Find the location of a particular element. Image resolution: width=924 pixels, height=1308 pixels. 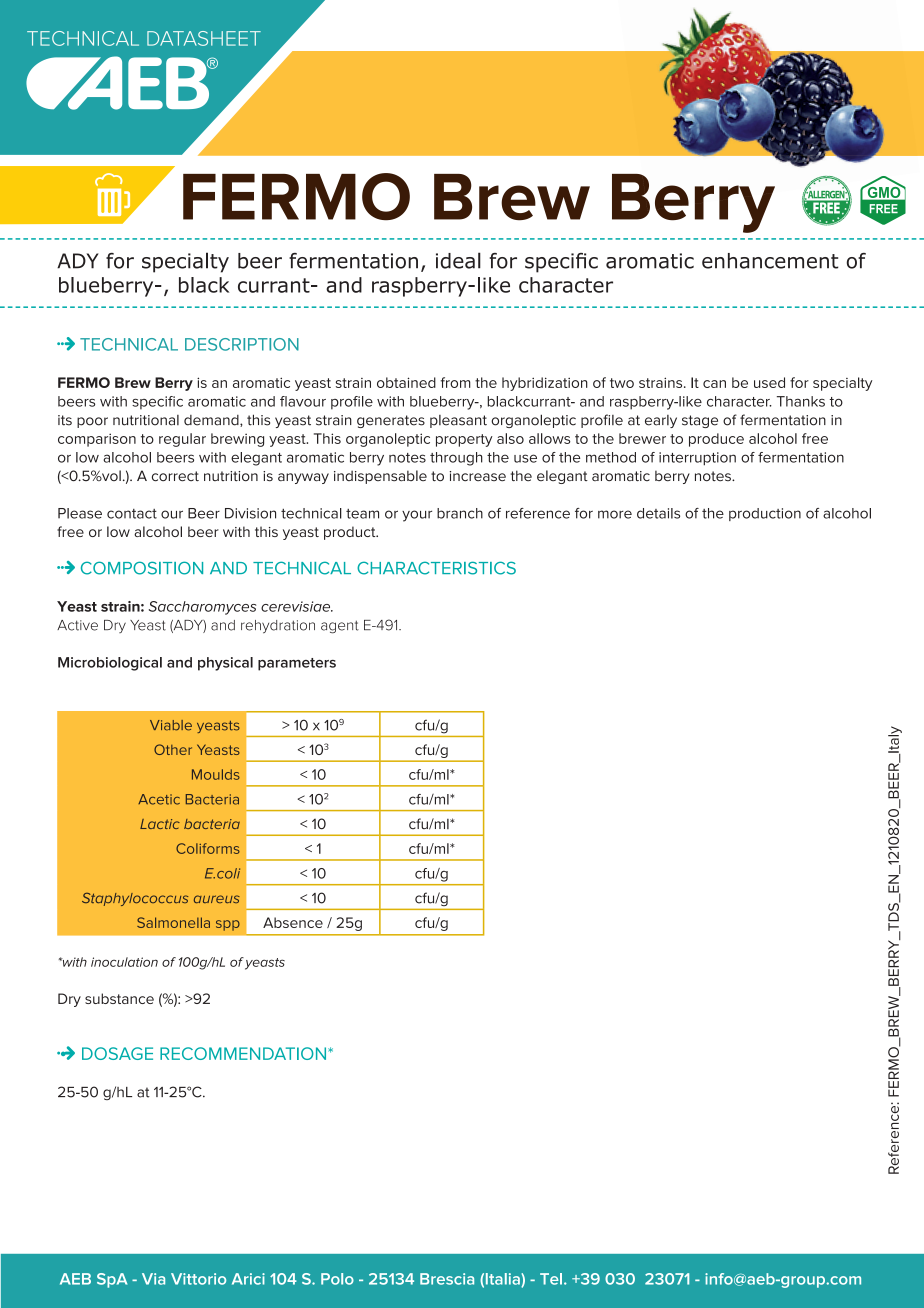

DATASHEET is located at coordinates (204, 38).
